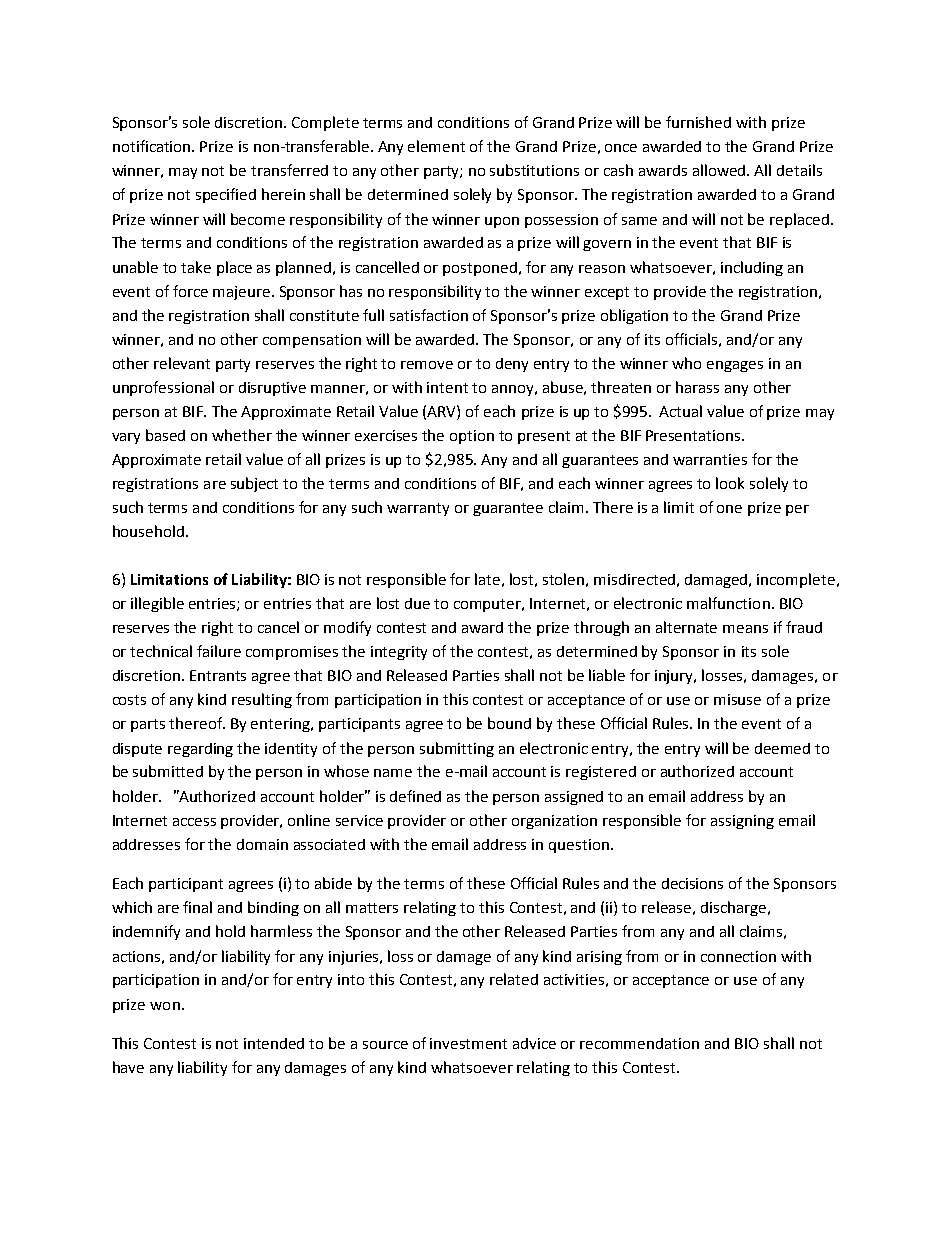 This document has height=1233, width=952. I want to click on illegible, so click(157, 604).
